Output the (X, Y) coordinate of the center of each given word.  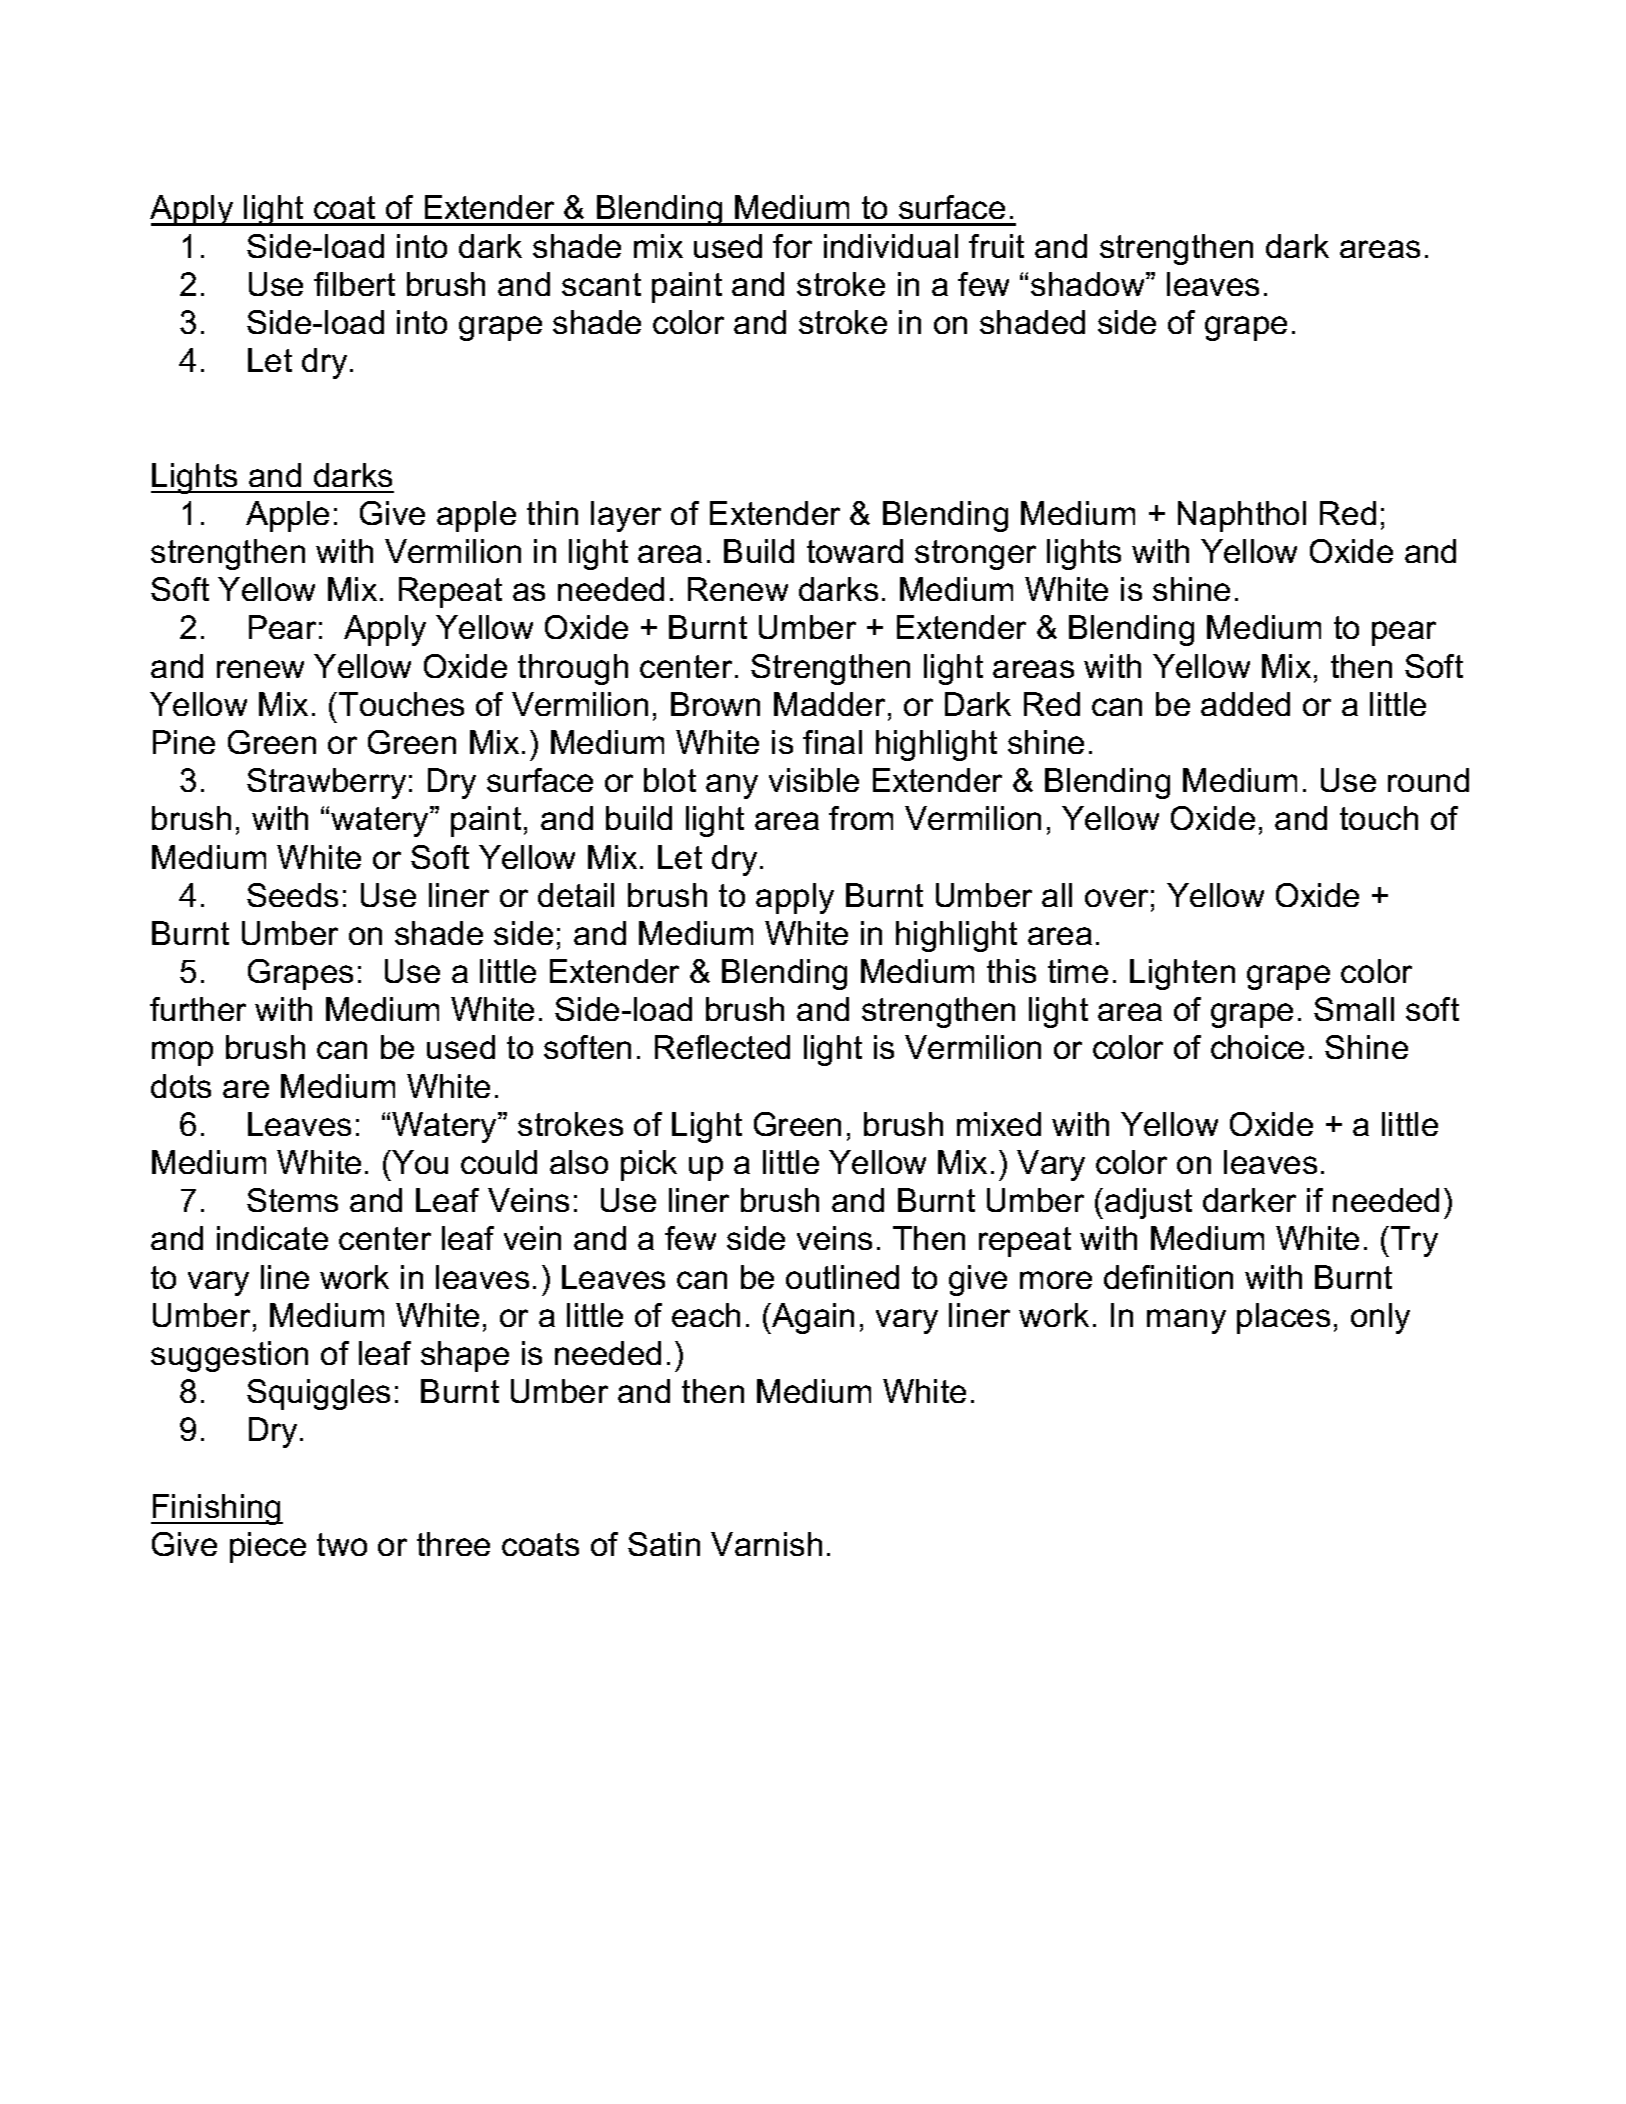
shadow (1089, 284)
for (792, 246)
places (1283, 1318)
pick (649, 1165)
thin (552, 513)
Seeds (292, 895)
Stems (292, 1200)
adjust (1148, 1203)
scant (601, 284)
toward (855, 551)
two (342, 1544)
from (861, 818)
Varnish (766, 1544)
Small (1354, 1009)
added (1245, 704)
